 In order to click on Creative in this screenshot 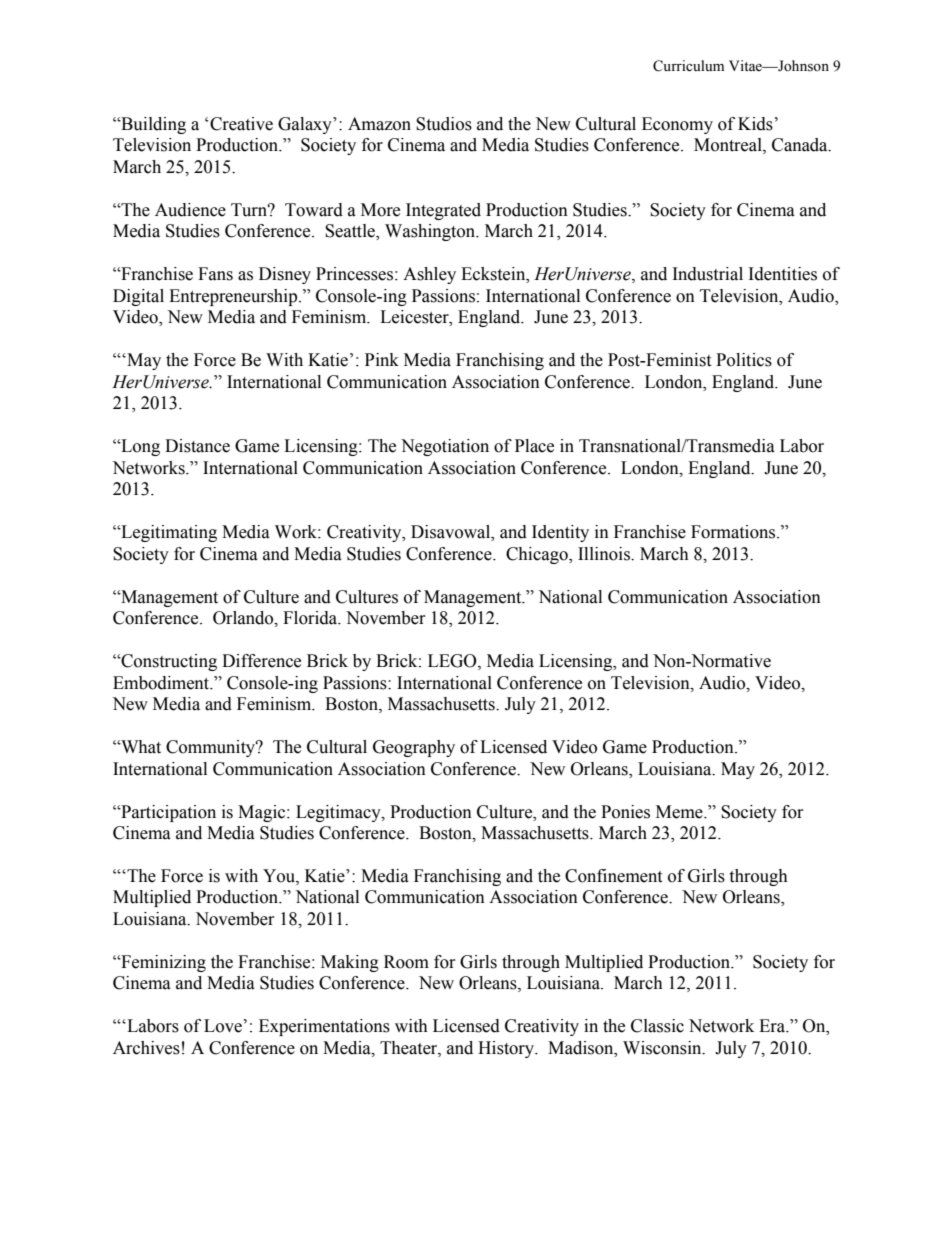, I will do `click(241, 124)`.
